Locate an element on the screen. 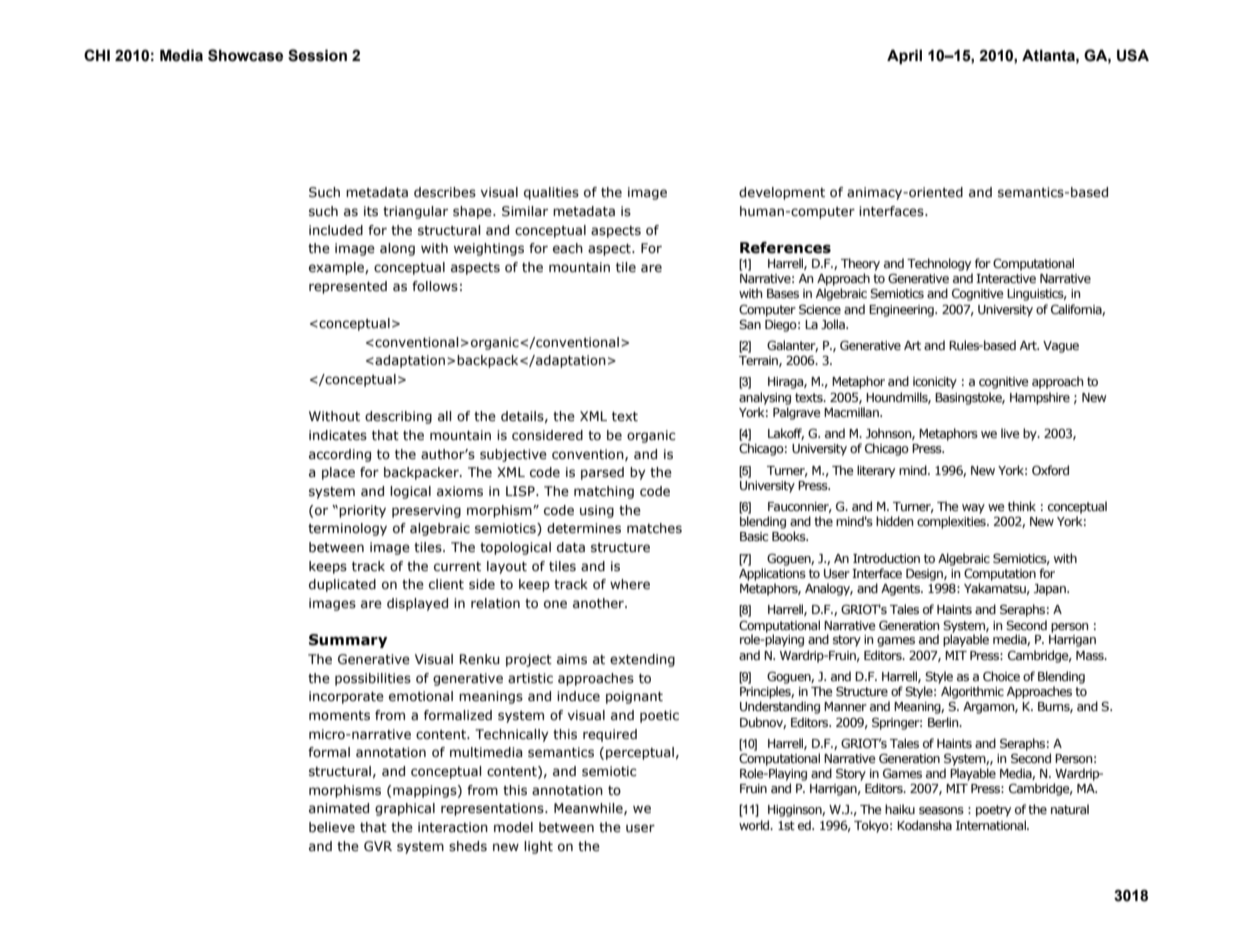 The height and width of the screenshot is (952, 1233). parsed is located at coordinates (602, 473).
